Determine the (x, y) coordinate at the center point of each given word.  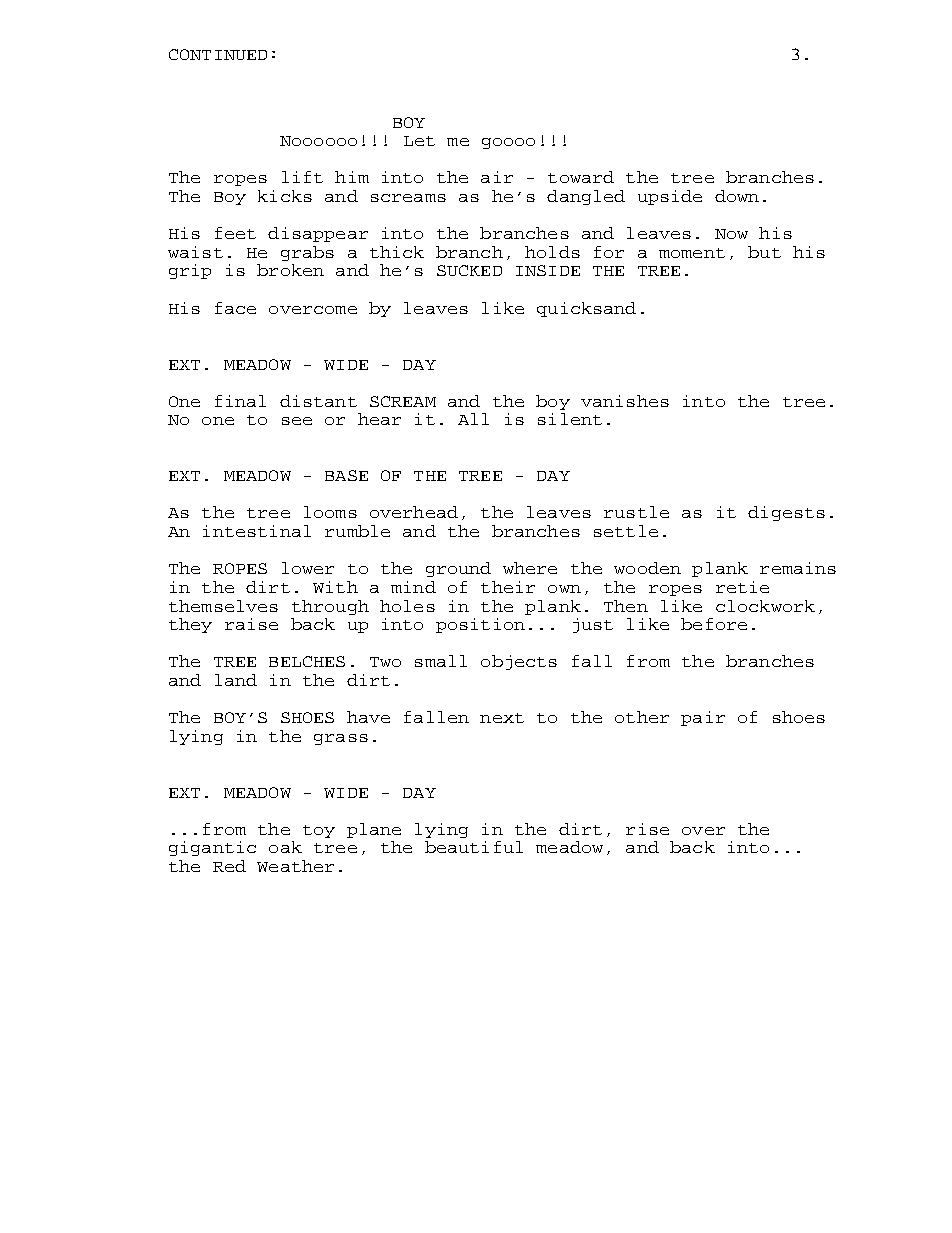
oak (285, 847)
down (737, 196)
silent (570, 419)
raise (251, 624)
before (714, 624)
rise (647, 829)
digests (786, 513)
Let (419, 141)
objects (519, 662)
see (297, 421)
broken (290, 270)
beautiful (474, 847)
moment (692, 253)
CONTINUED (218, 54)
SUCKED (469, 270)
